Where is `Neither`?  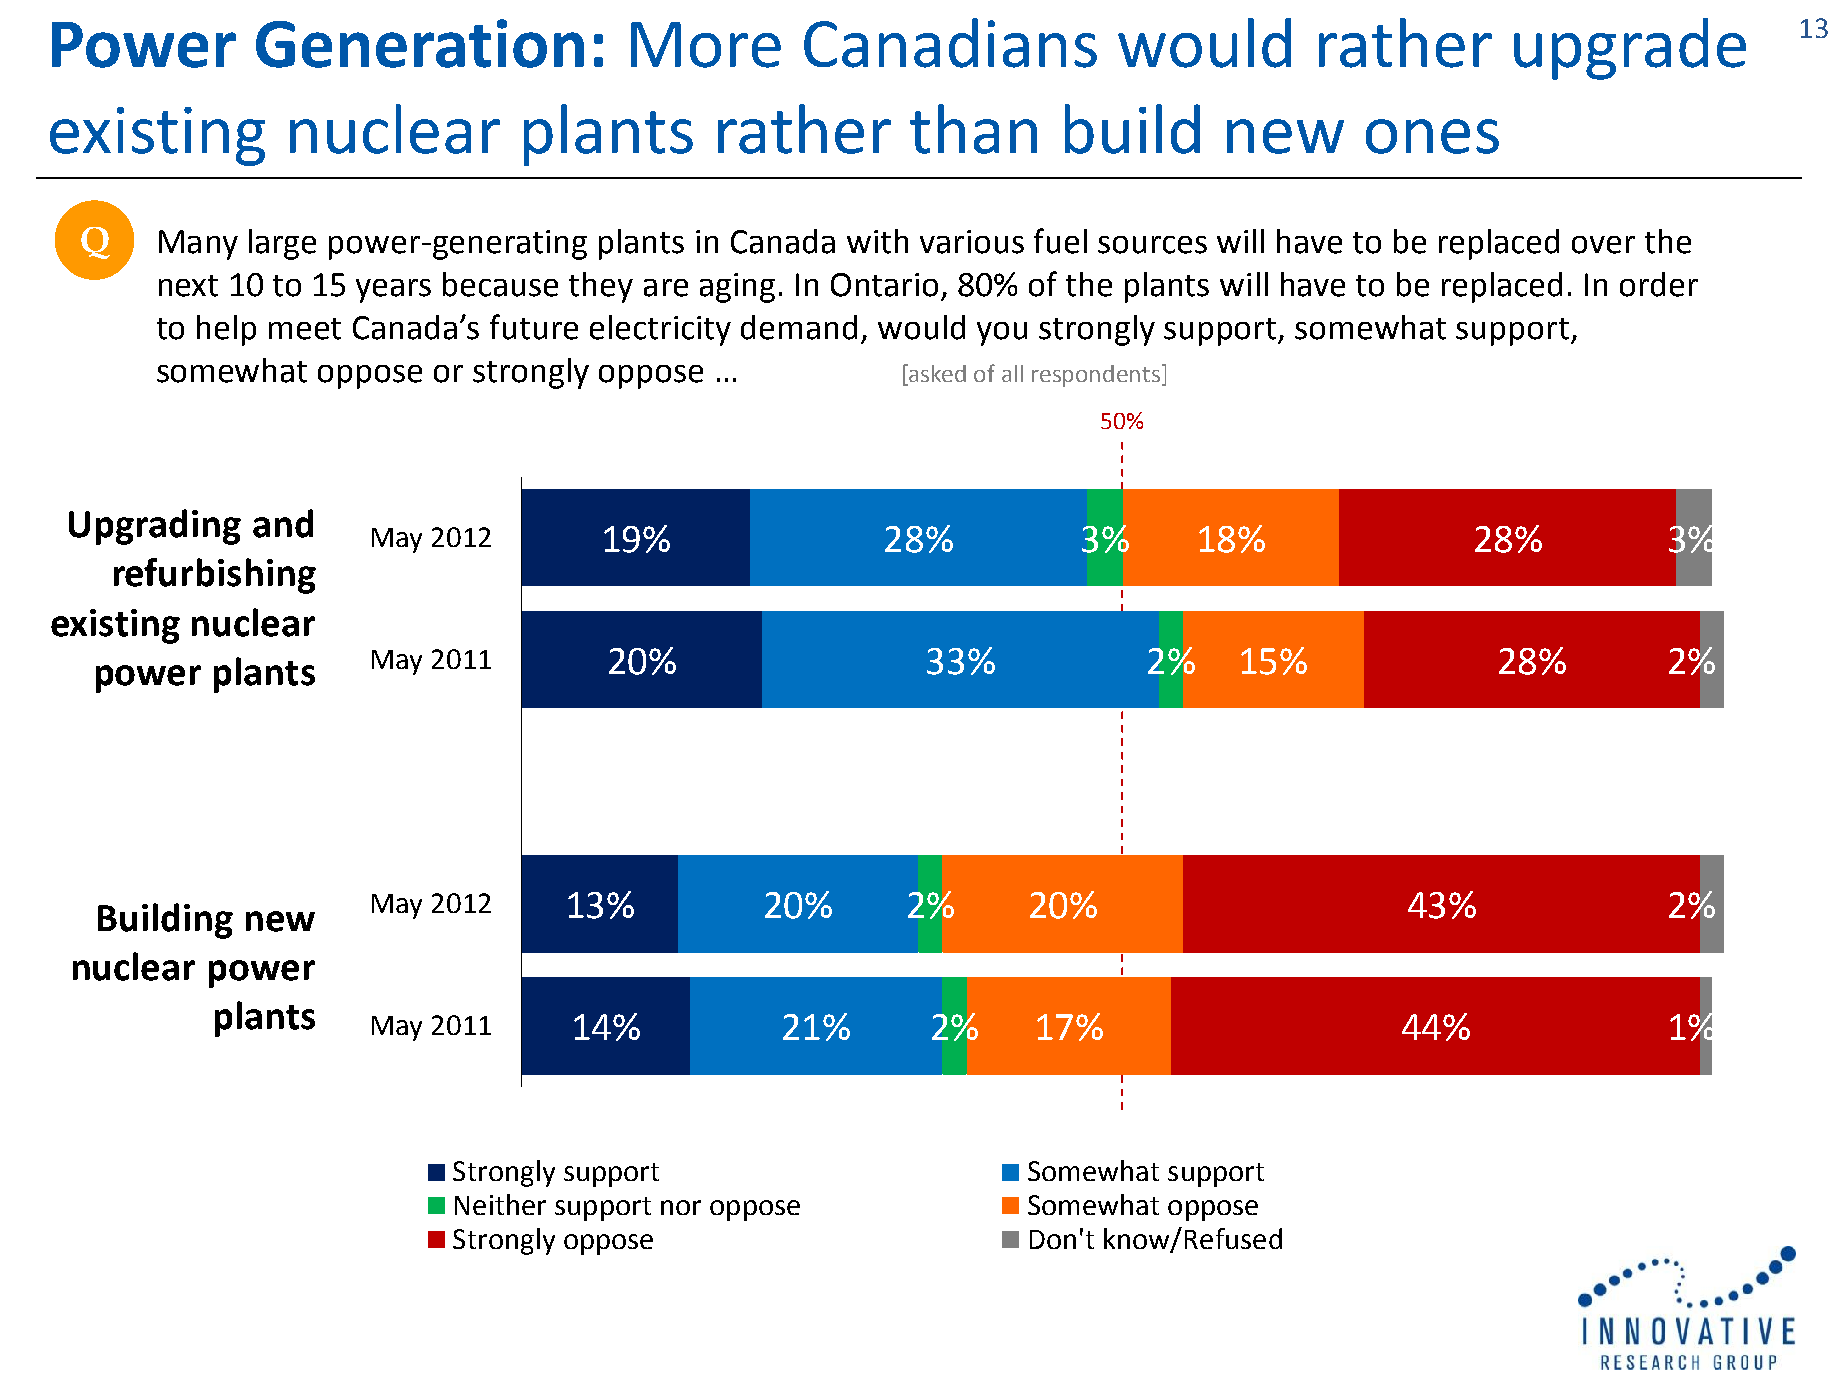
Neither is located at coordinates (500, 1204).
